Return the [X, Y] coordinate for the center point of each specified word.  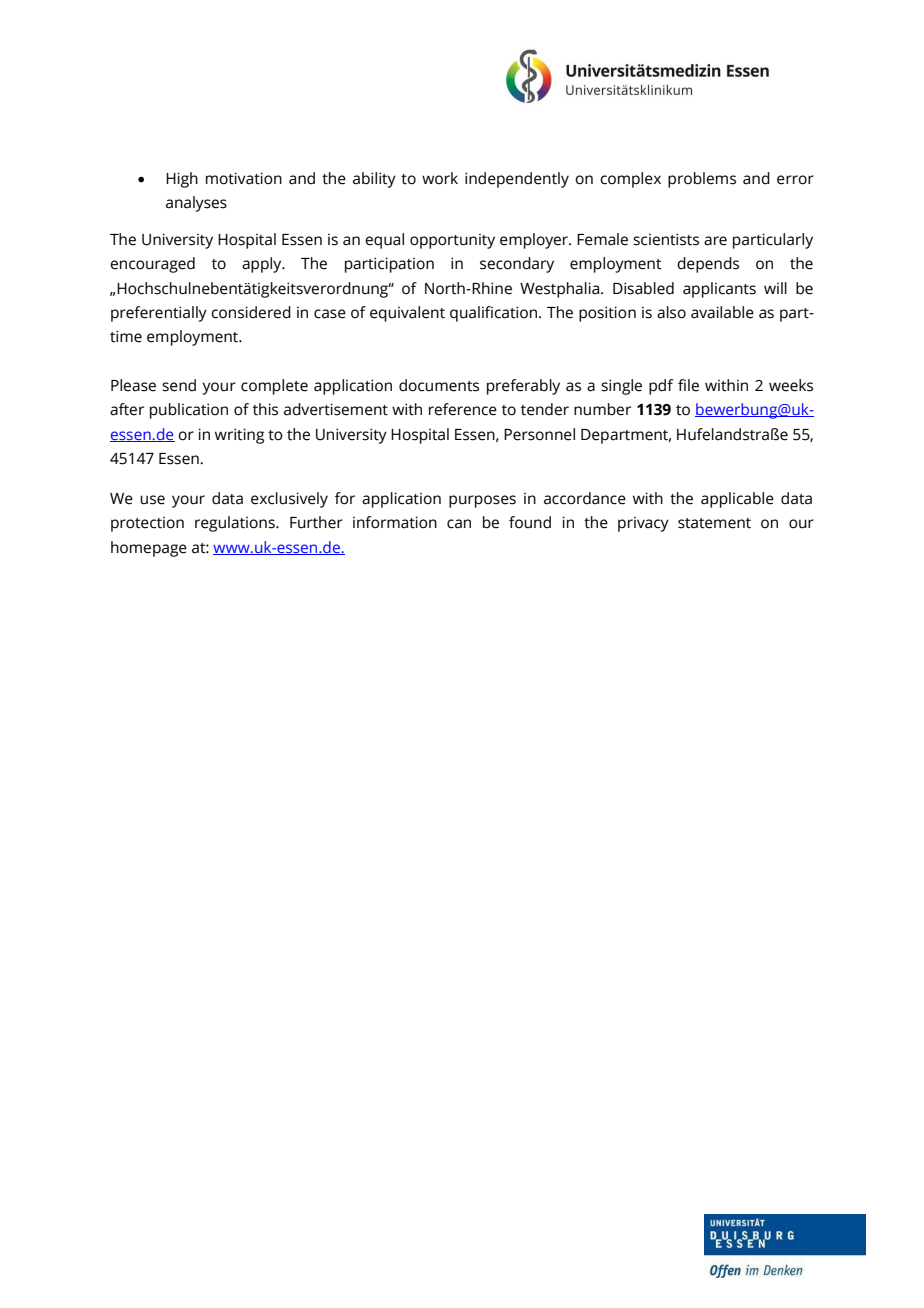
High [182, 180]
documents [439, 385]
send [179, 385]
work [440, 178]
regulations [236, 524]
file [688, 385]
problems [702, 180]
